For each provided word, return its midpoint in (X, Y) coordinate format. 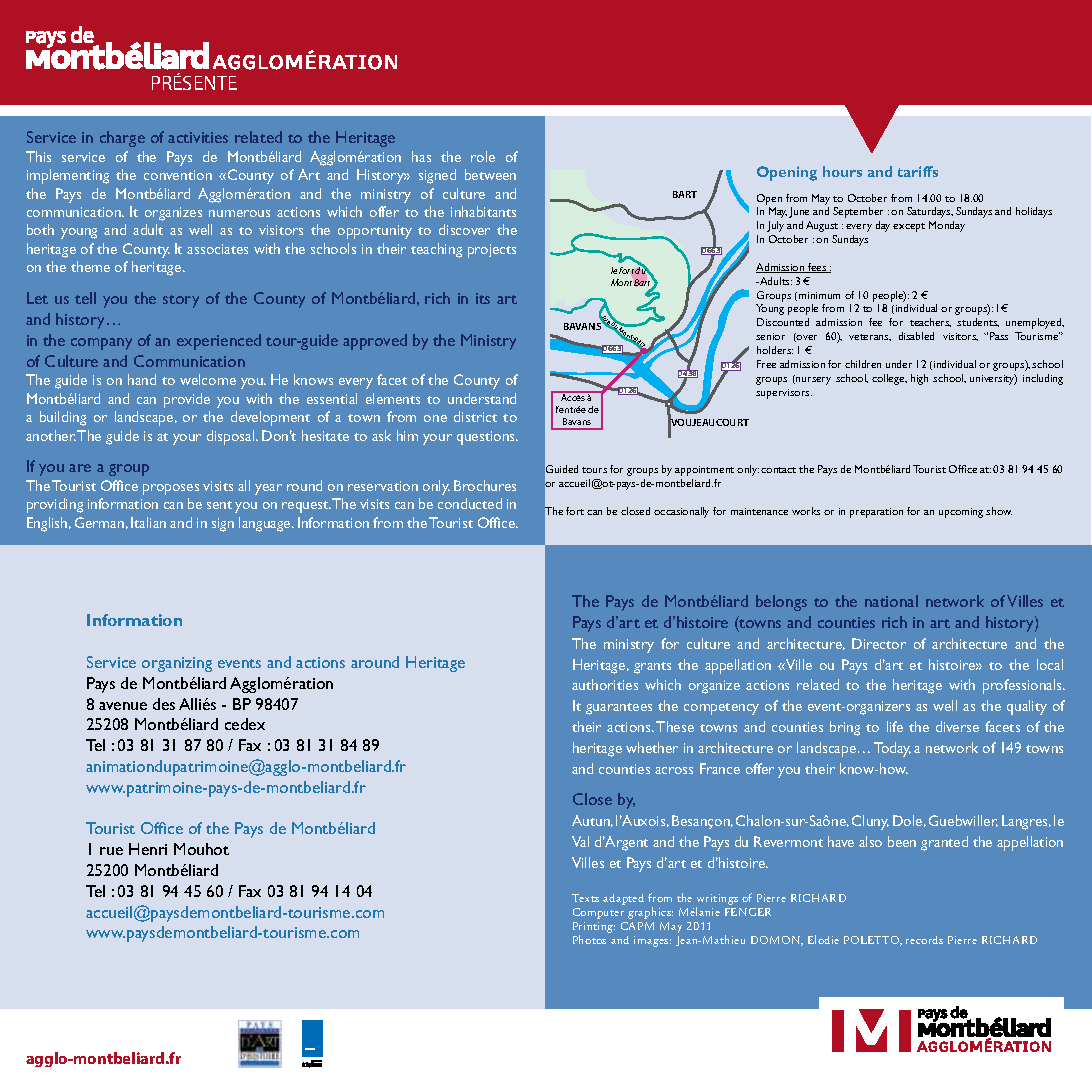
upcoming (961, 513)
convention (178, 175)
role (483, 156)
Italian (148, 522)
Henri (148, 849)
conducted (470, 503)
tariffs (918, 171)
